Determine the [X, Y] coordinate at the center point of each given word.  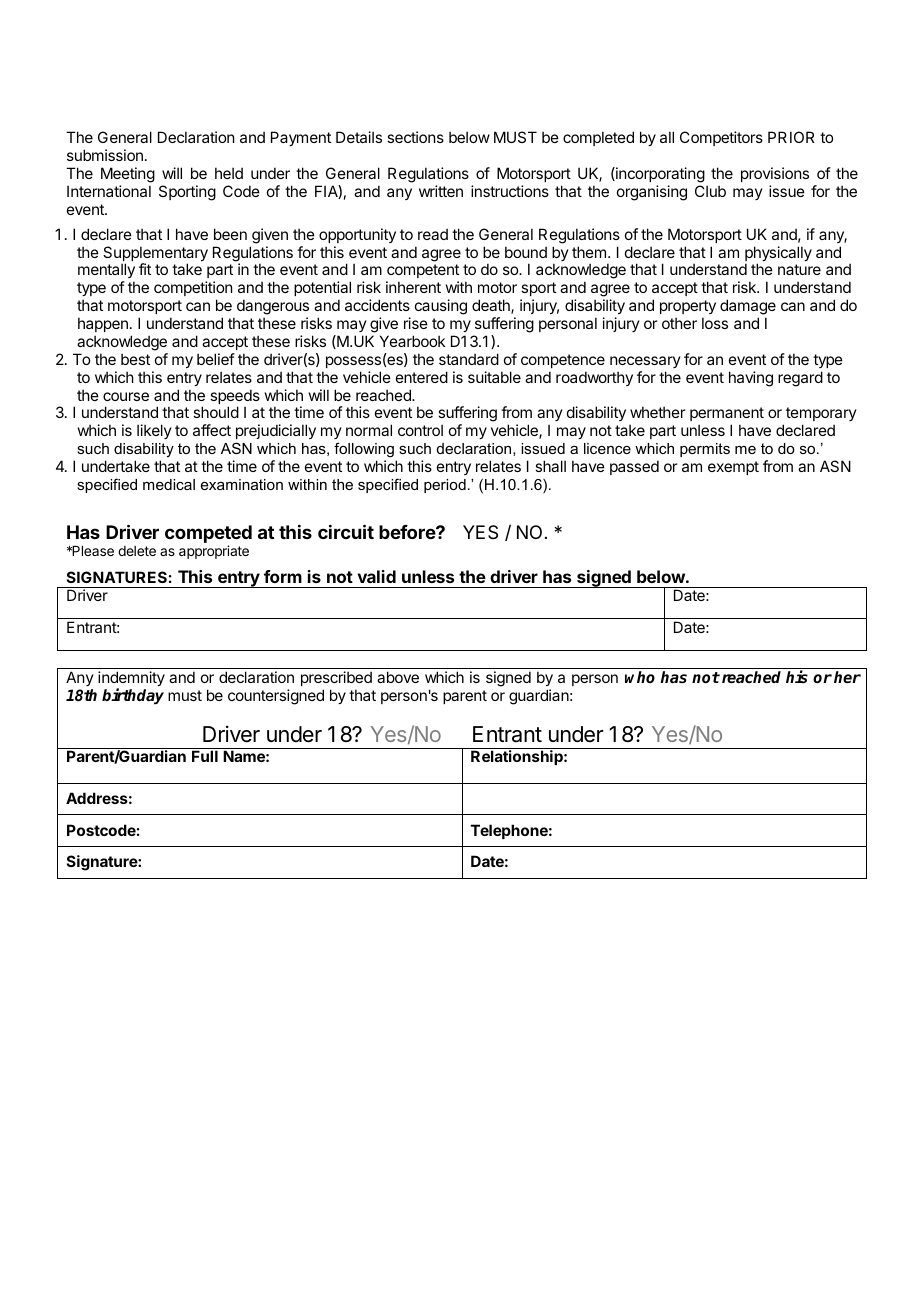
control [420, 430]
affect [212, 430]
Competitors [721, 138]
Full [205, 756]
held [229, 173]
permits [705, 450]
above [398, 677]
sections [415, 137]
